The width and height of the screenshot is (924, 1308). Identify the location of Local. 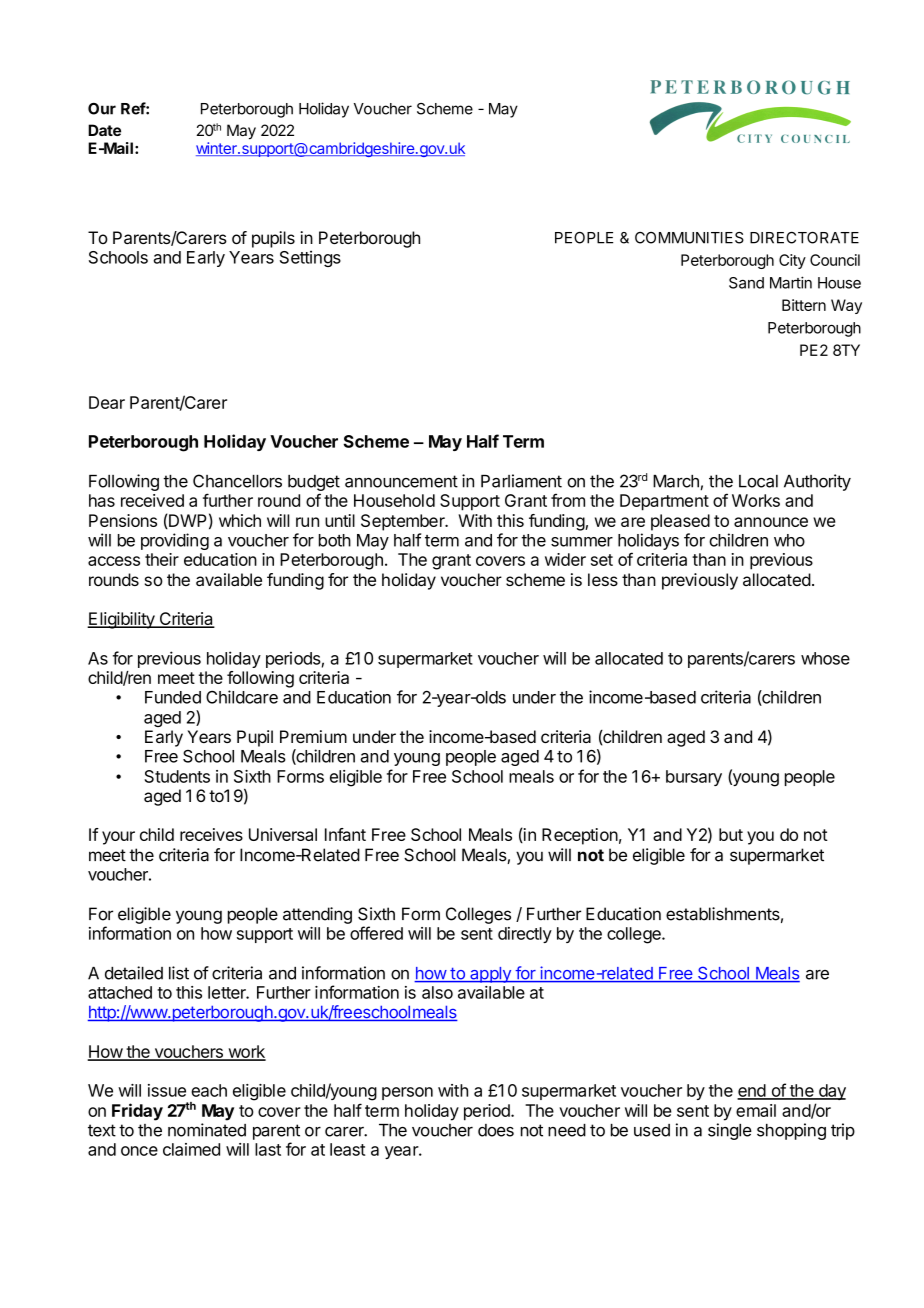
(758, 481).
